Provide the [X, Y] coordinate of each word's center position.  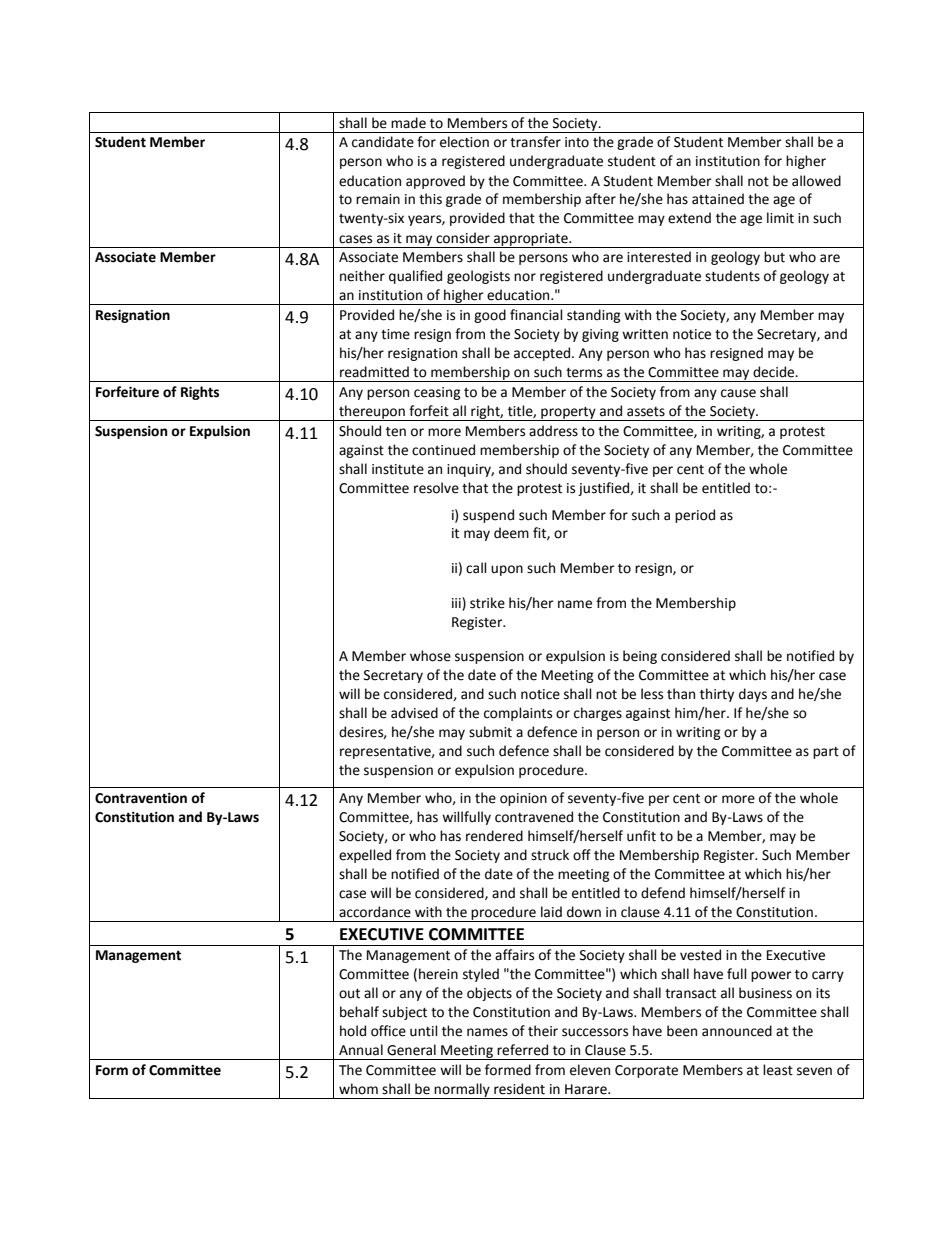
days [753, 695]
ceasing [437, 393]
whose [430, 656]
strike [487, 603]
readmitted [374, 372]
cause [738, 393]
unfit [641, 836]
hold [353, 1031]
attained [718, 199]
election [464, 142]
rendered [494, 836]
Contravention [141, 798]
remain [378, 199]
